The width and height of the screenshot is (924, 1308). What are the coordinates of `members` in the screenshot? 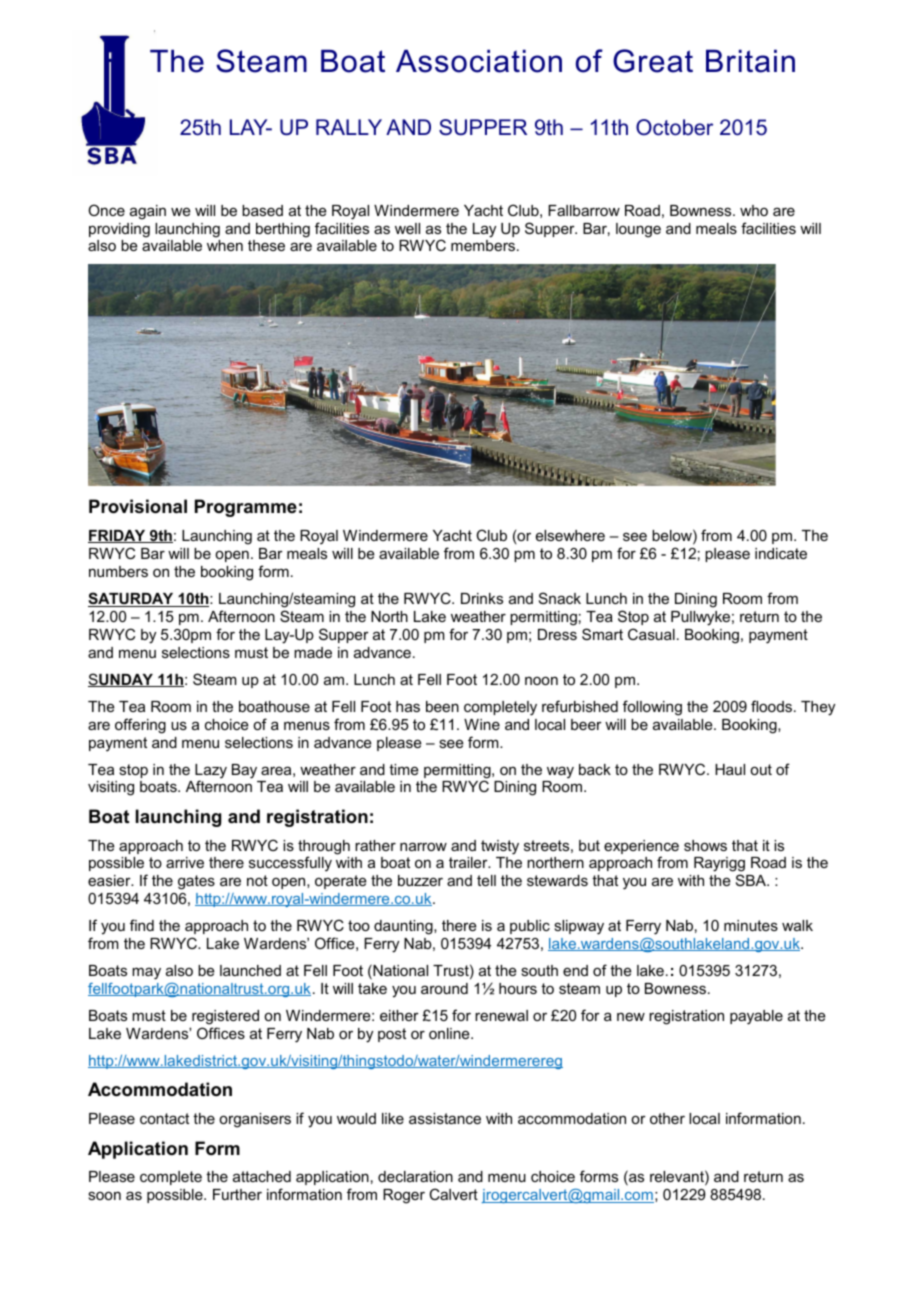 It's located at (484, 245).
